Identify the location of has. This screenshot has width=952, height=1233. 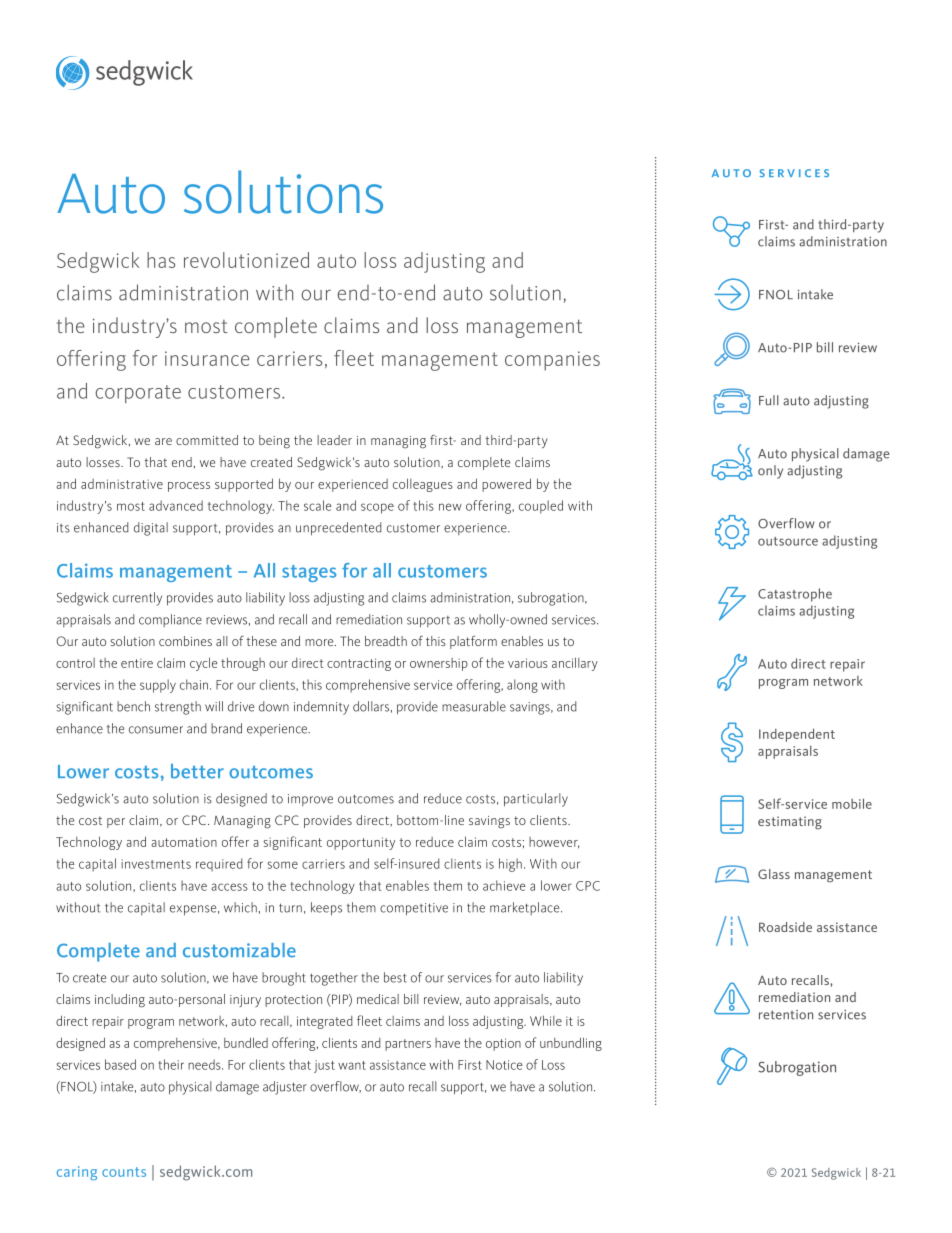
(161, 260).
